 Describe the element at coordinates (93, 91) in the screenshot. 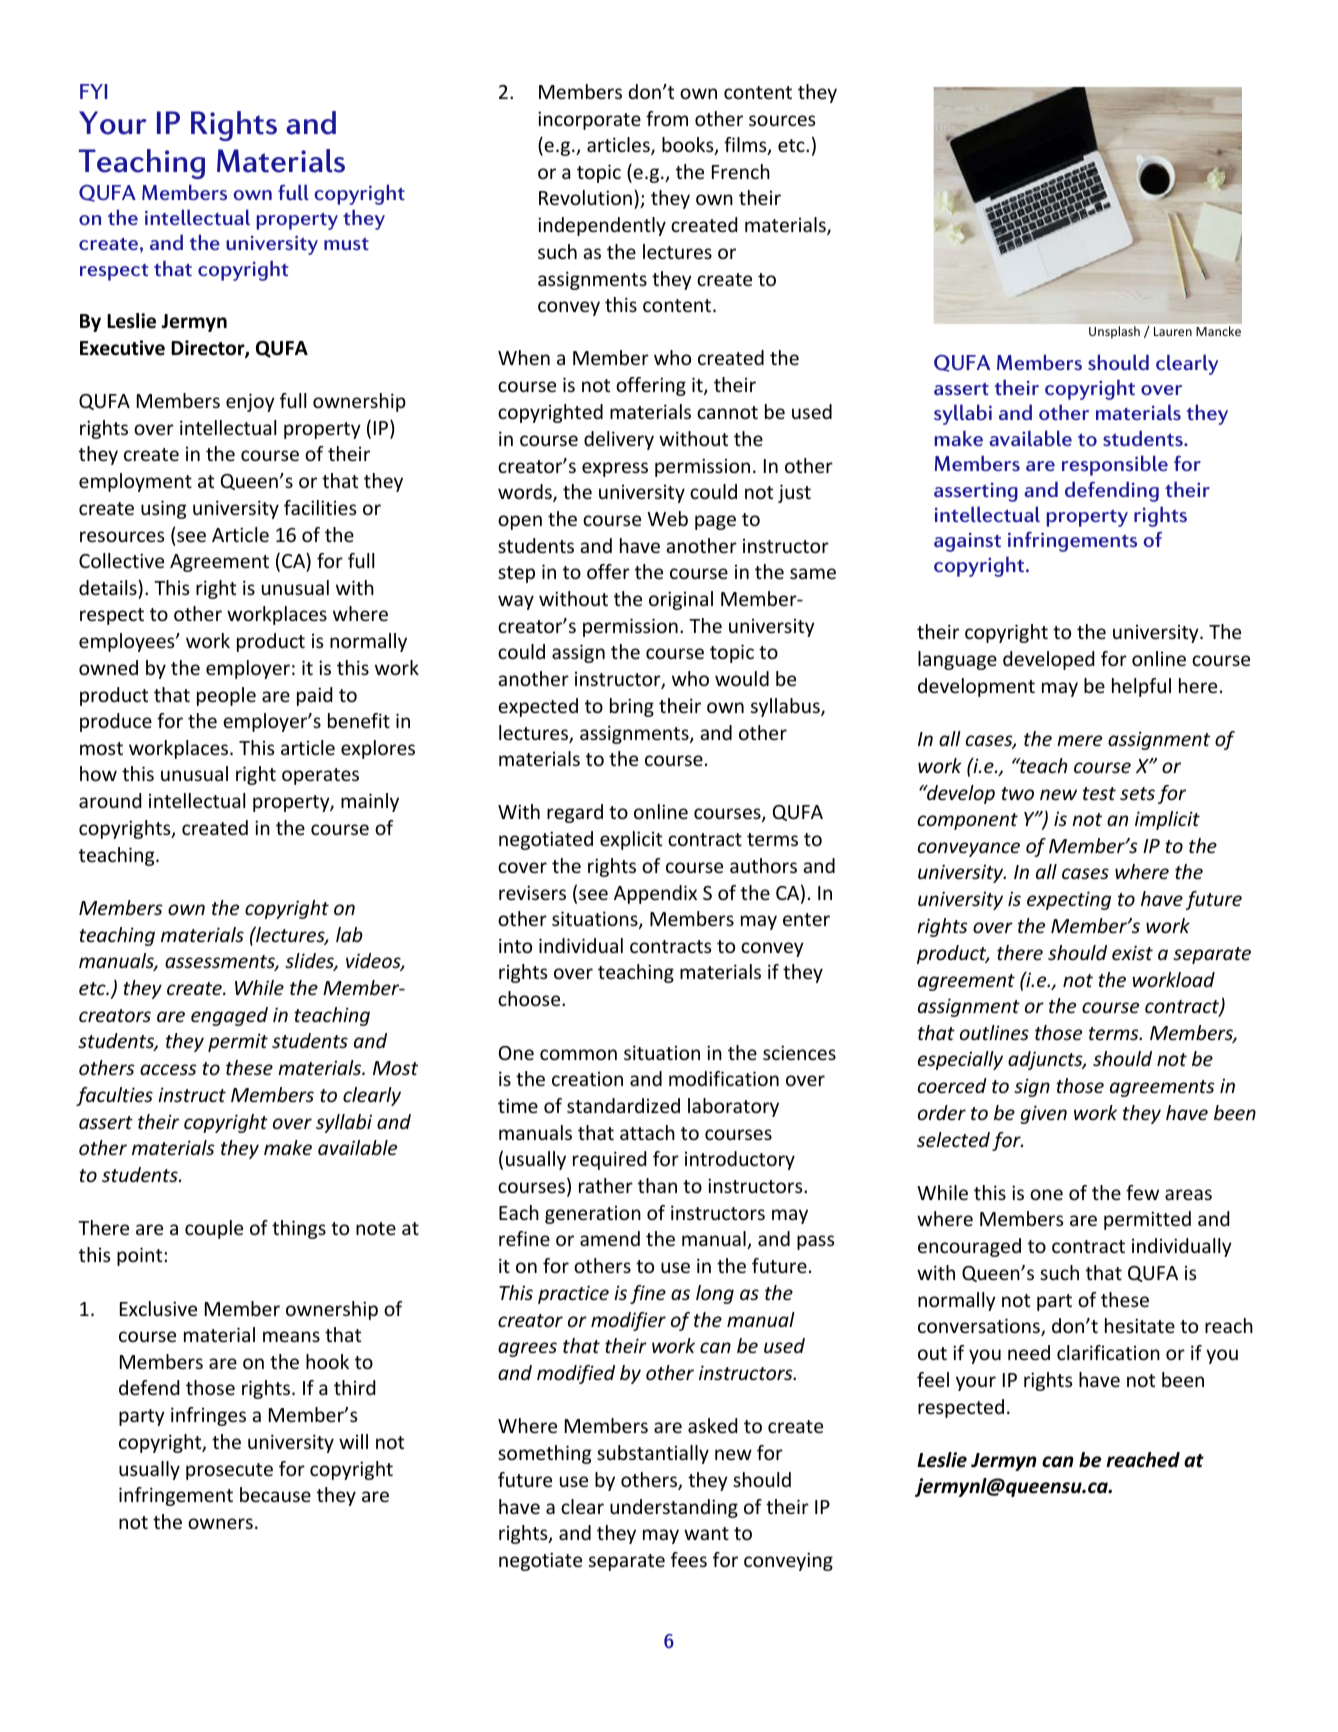

I see `FYI` at that location.
